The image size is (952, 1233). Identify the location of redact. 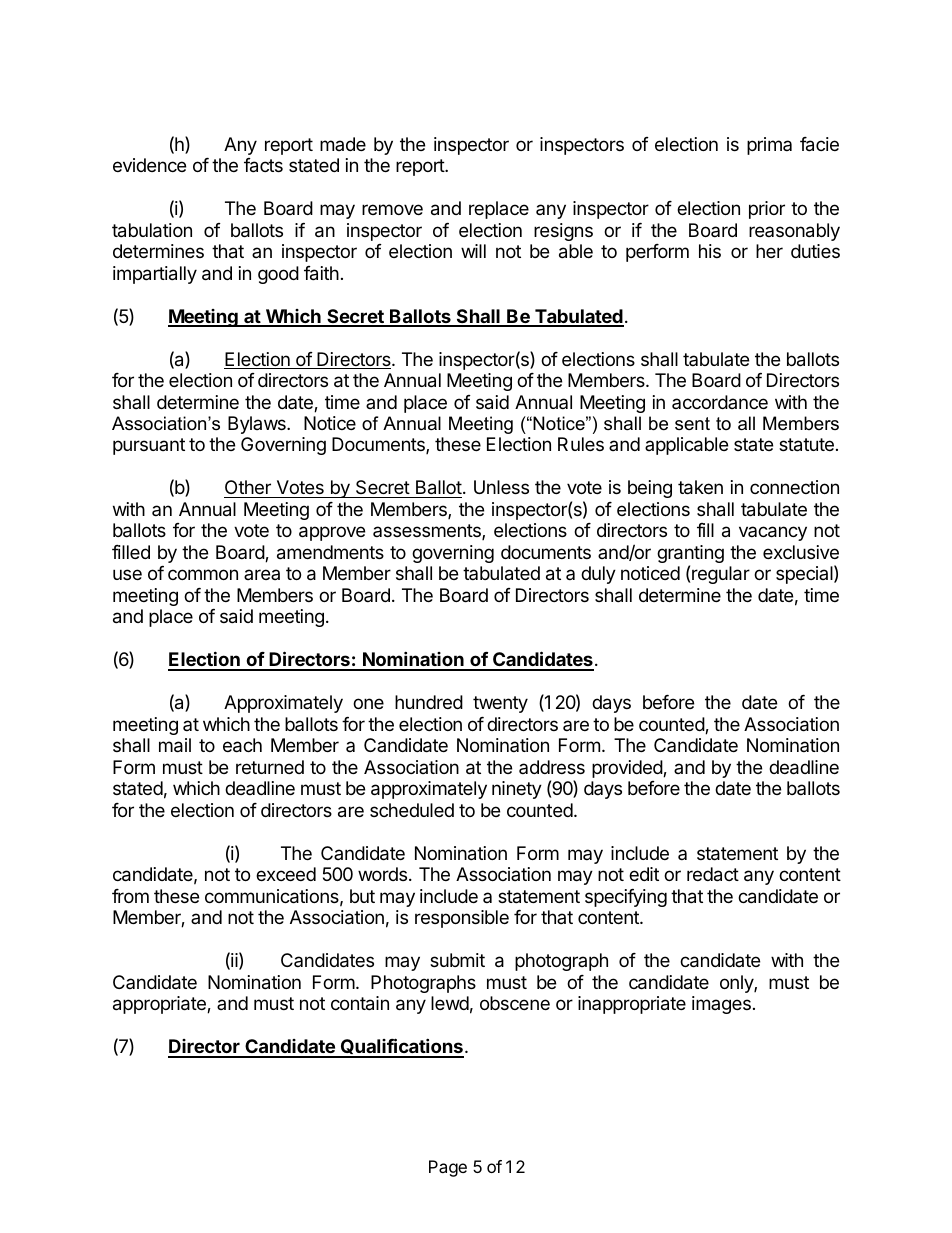
(713, 874).
